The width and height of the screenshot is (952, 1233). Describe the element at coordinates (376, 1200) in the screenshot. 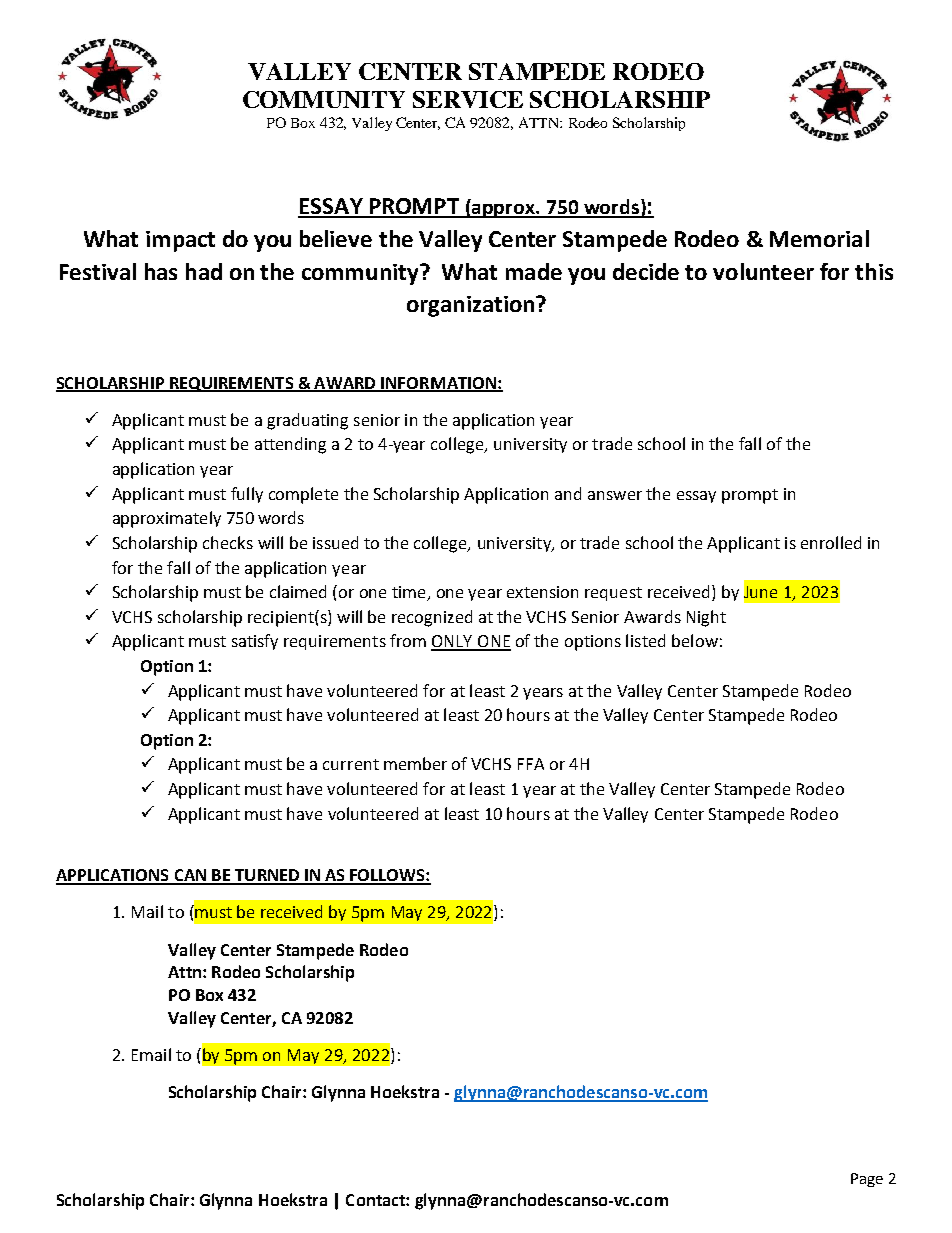

I see `Contact` at that location.
